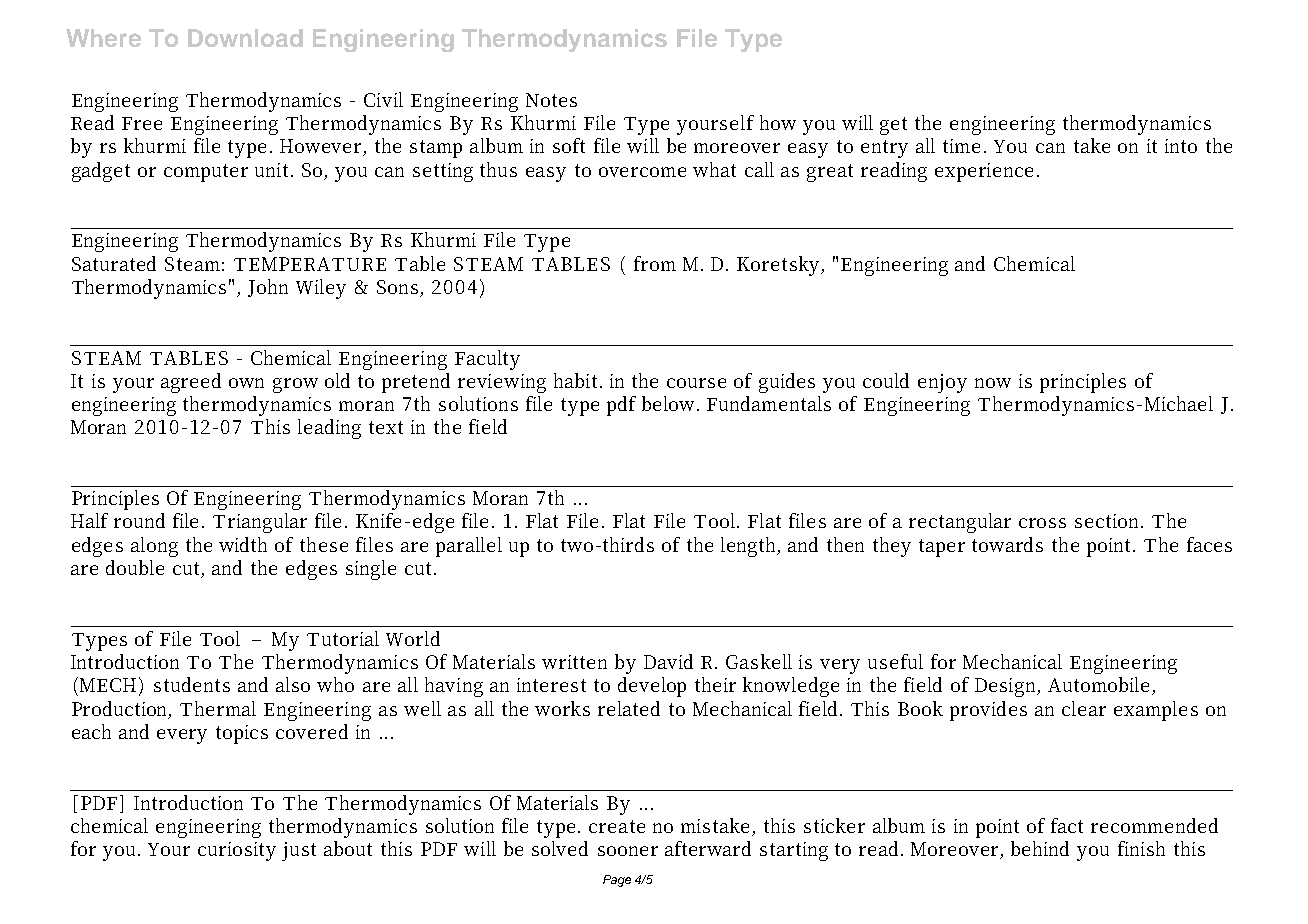 This document has width=1308, height=924. What do you see at coordinates (628, 851) in the document?
I see `sooner` at bounding box center [628, 851].
